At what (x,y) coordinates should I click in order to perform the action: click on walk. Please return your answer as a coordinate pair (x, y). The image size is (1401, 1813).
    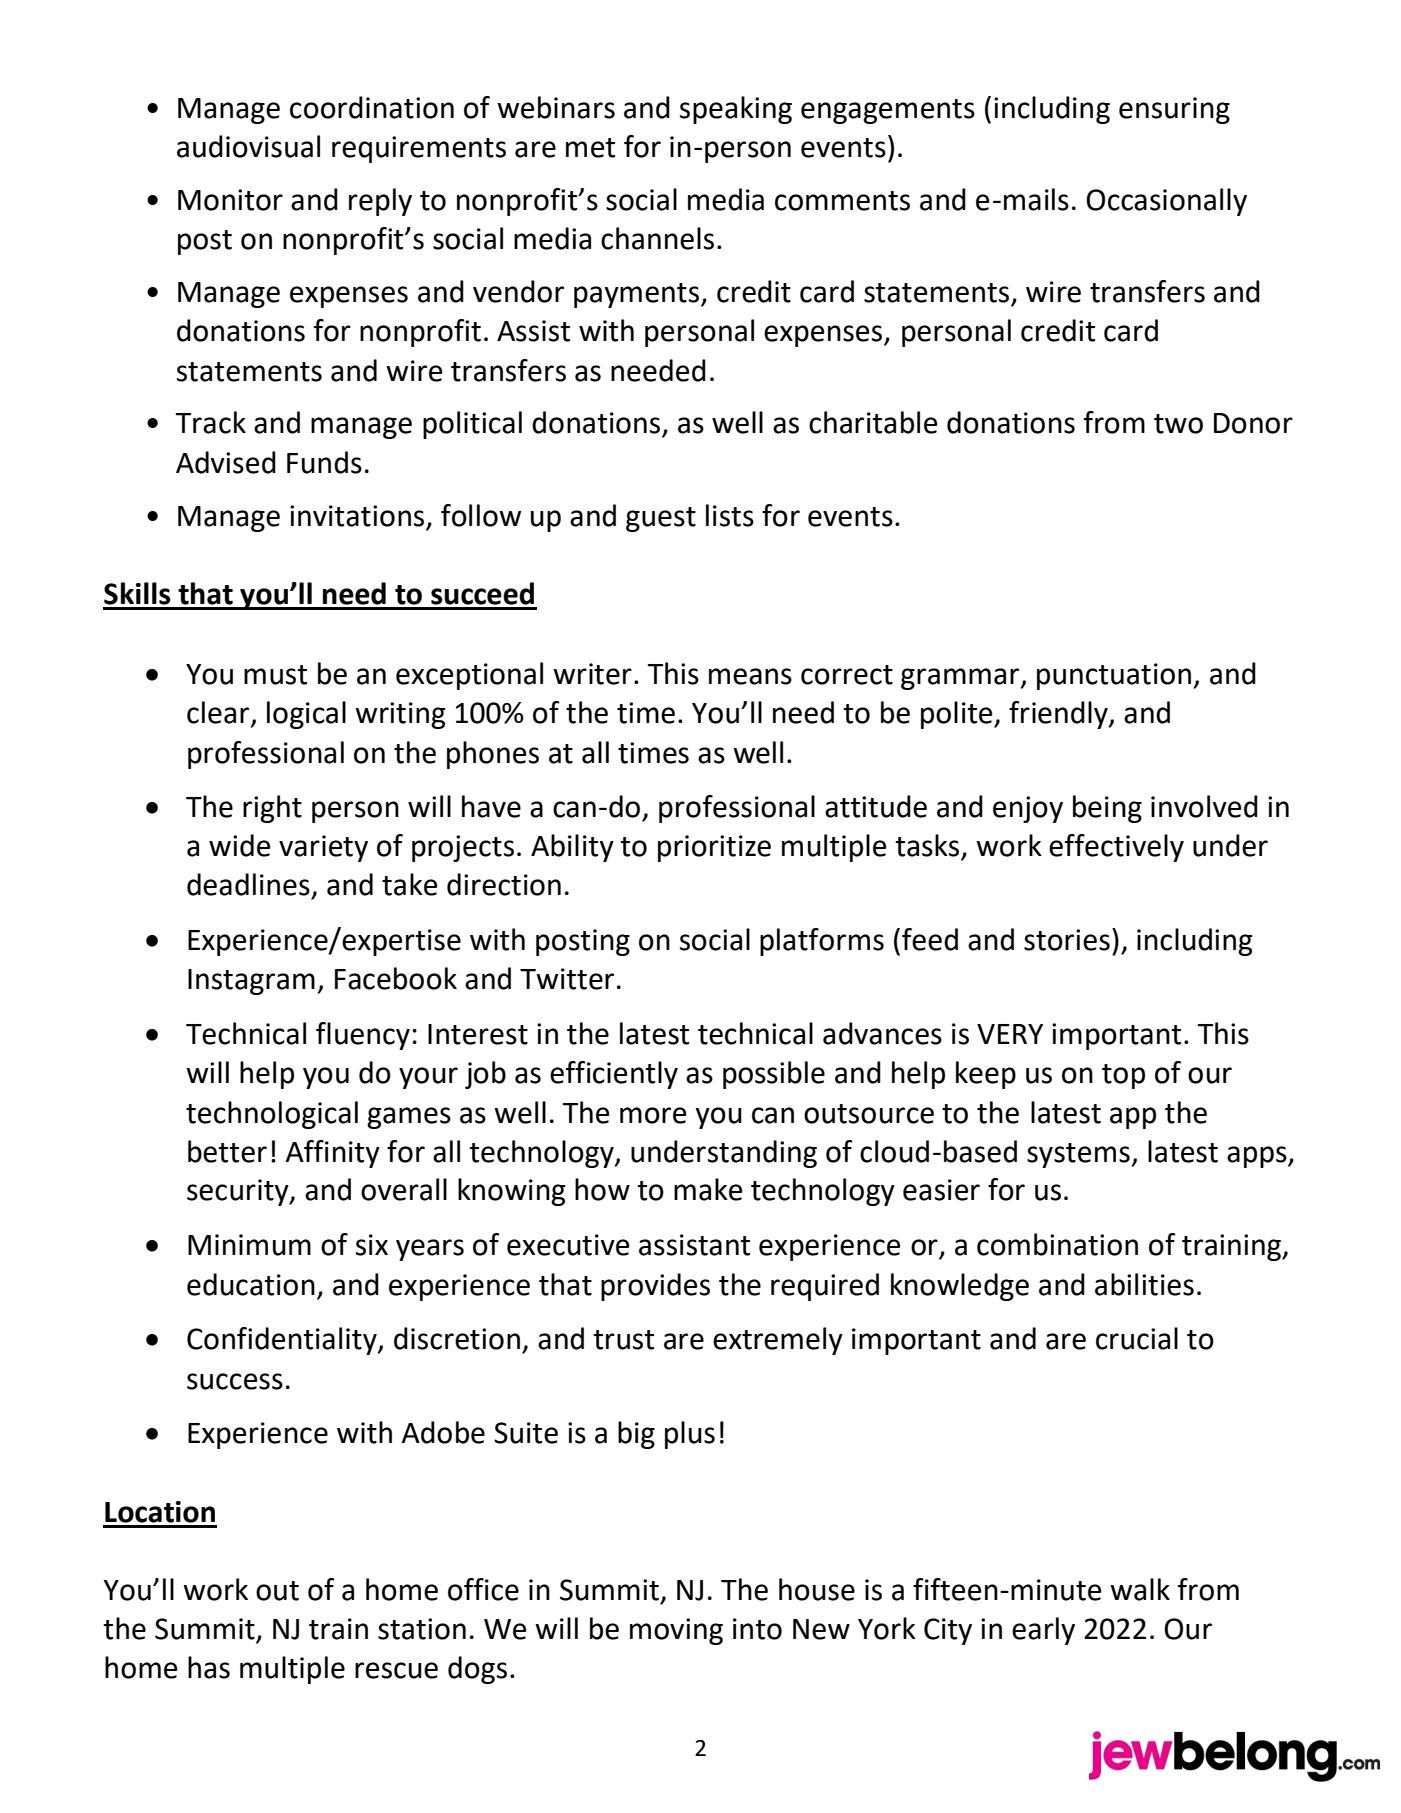
    Looking at the image, I should click on (1140, 1589).
